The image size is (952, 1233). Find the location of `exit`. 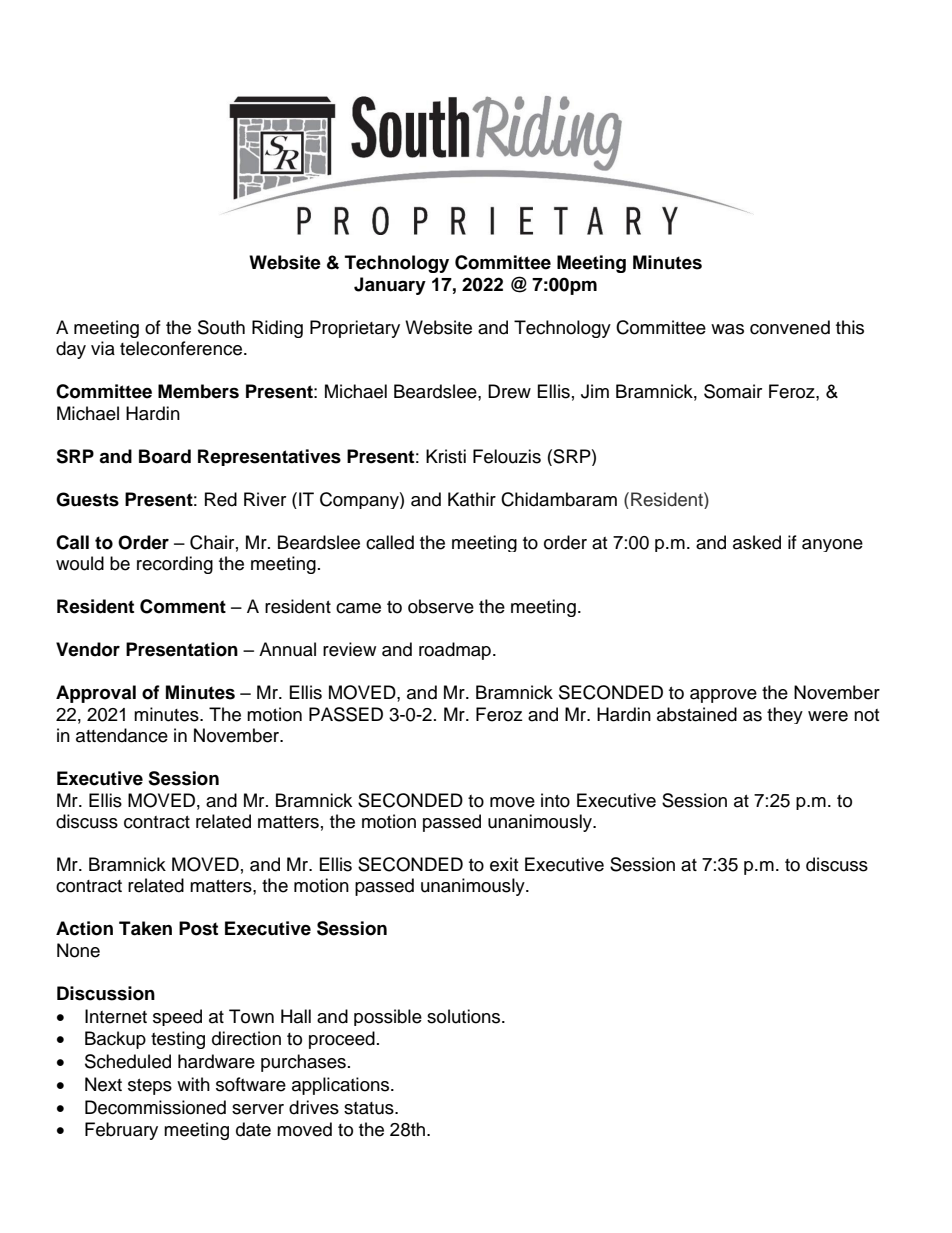

exit is located at coordinates (504, 864).
